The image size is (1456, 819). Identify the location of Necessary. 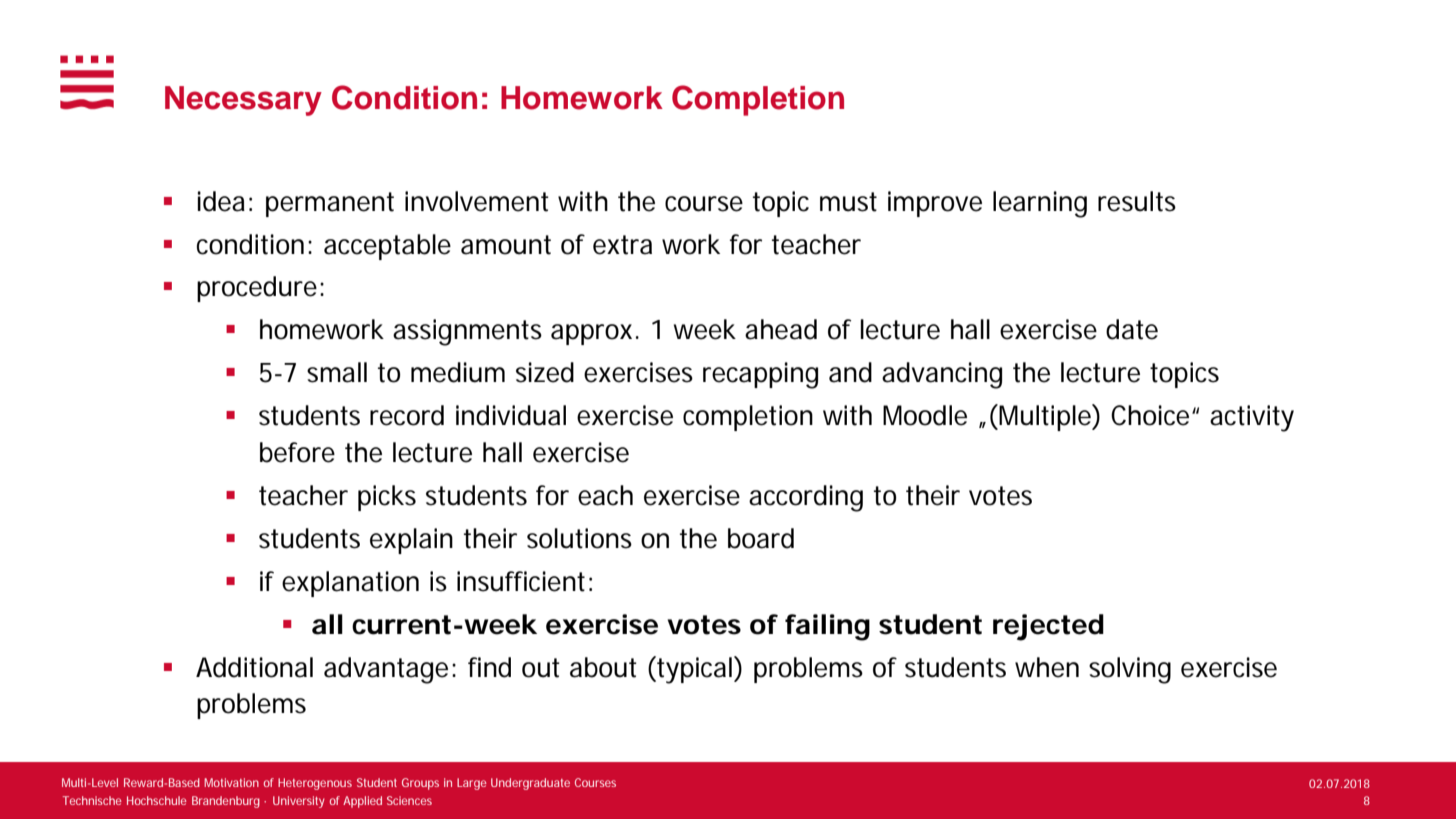
(243, 101).
